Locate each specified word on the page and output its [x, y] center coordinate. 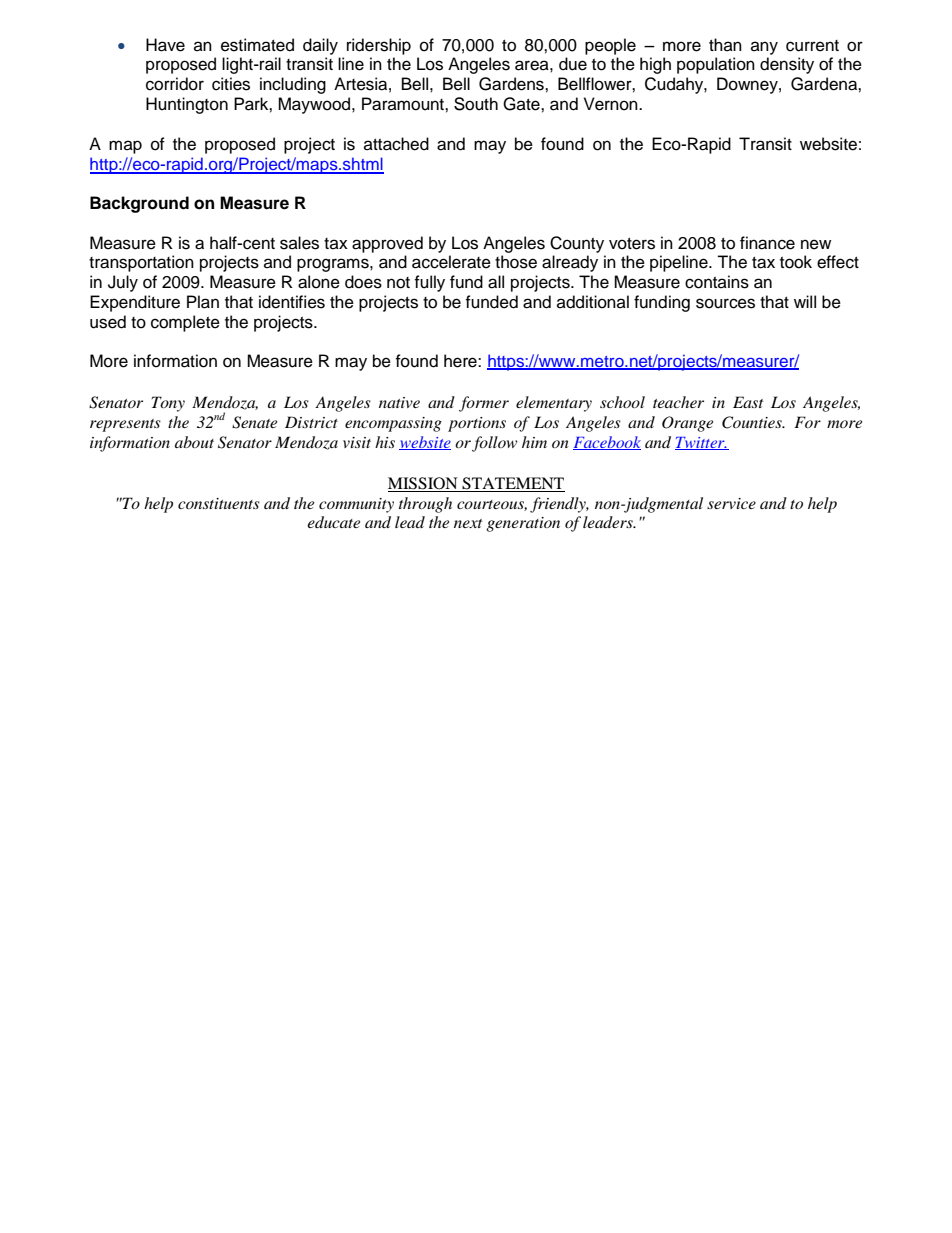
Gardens [512, 84]
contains [717, 282]
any [764, 48]
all [496, 282]
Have [165, 45]
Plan [203, 302]
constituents [219, 503]
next [468, 523]
